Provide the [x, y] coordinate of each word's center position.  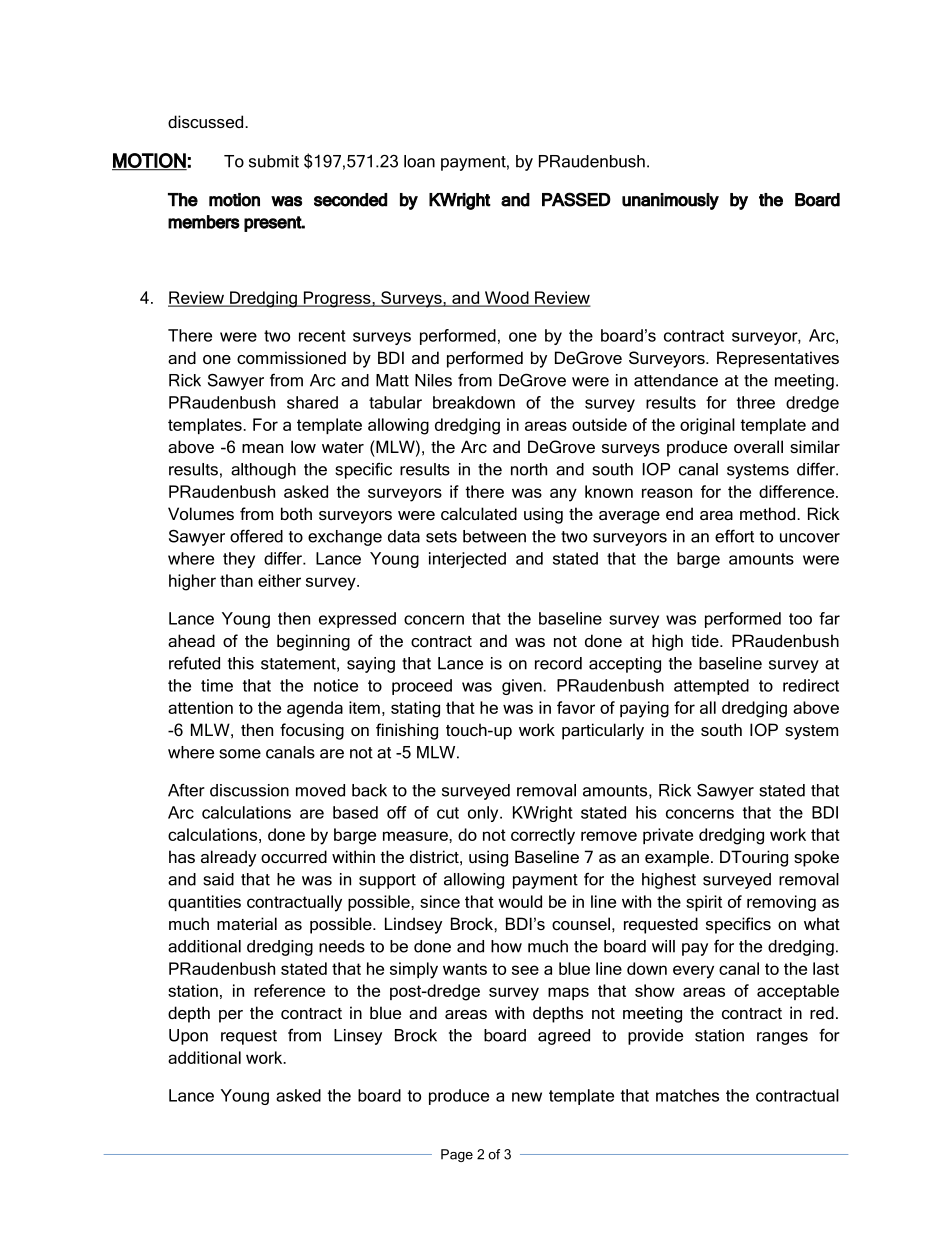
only [484, 814]
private [668, 836]
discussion [249, 790]
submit [274, 161]
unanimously [670, 201]
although [263, 471]
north [529, 469]
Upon [188, 1037]
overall [758, 446]
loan [419, 161]
